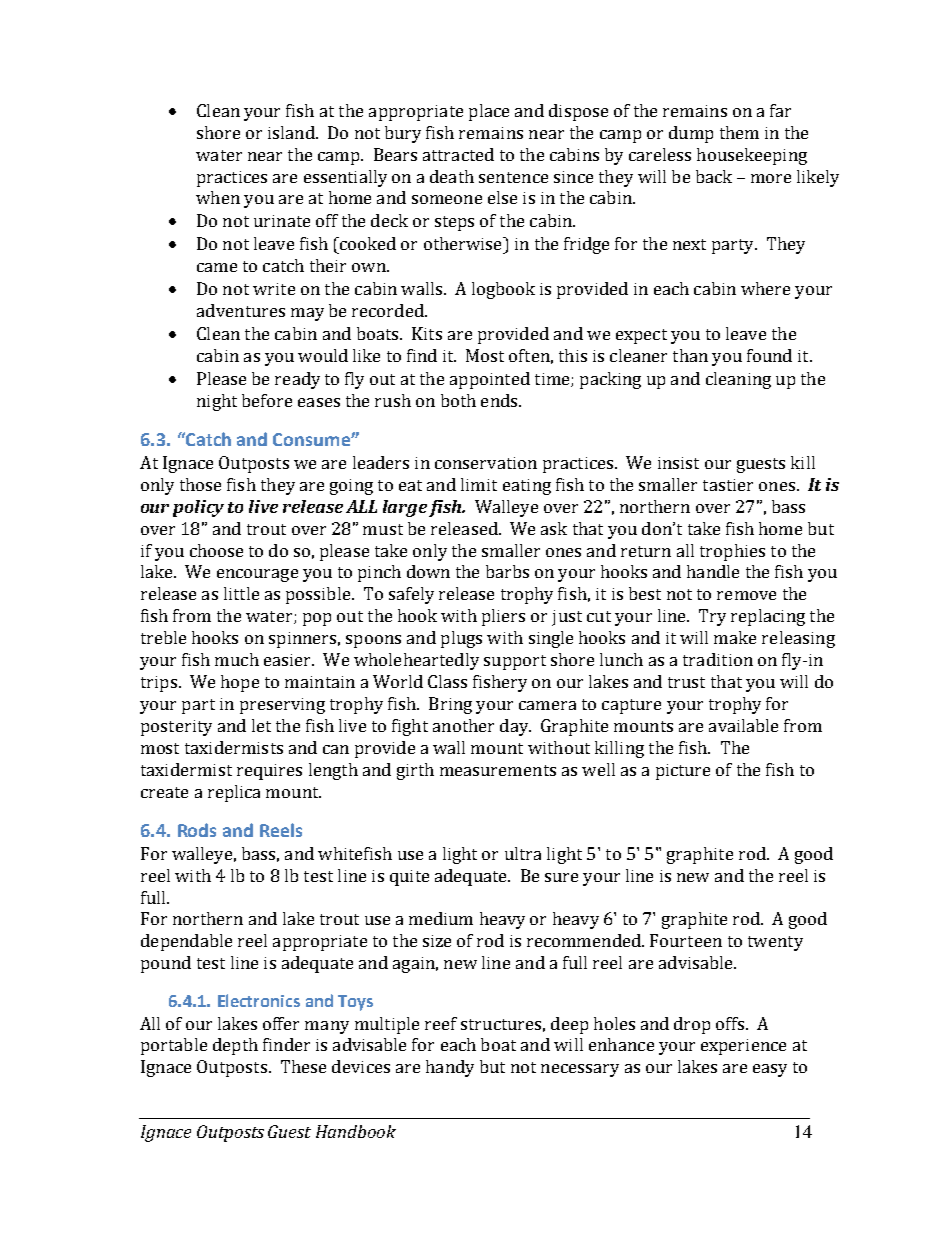 This page has height=1233, width=952. Describe the element at coordinates (415, 771) in the page. I see `girth` at that location.
